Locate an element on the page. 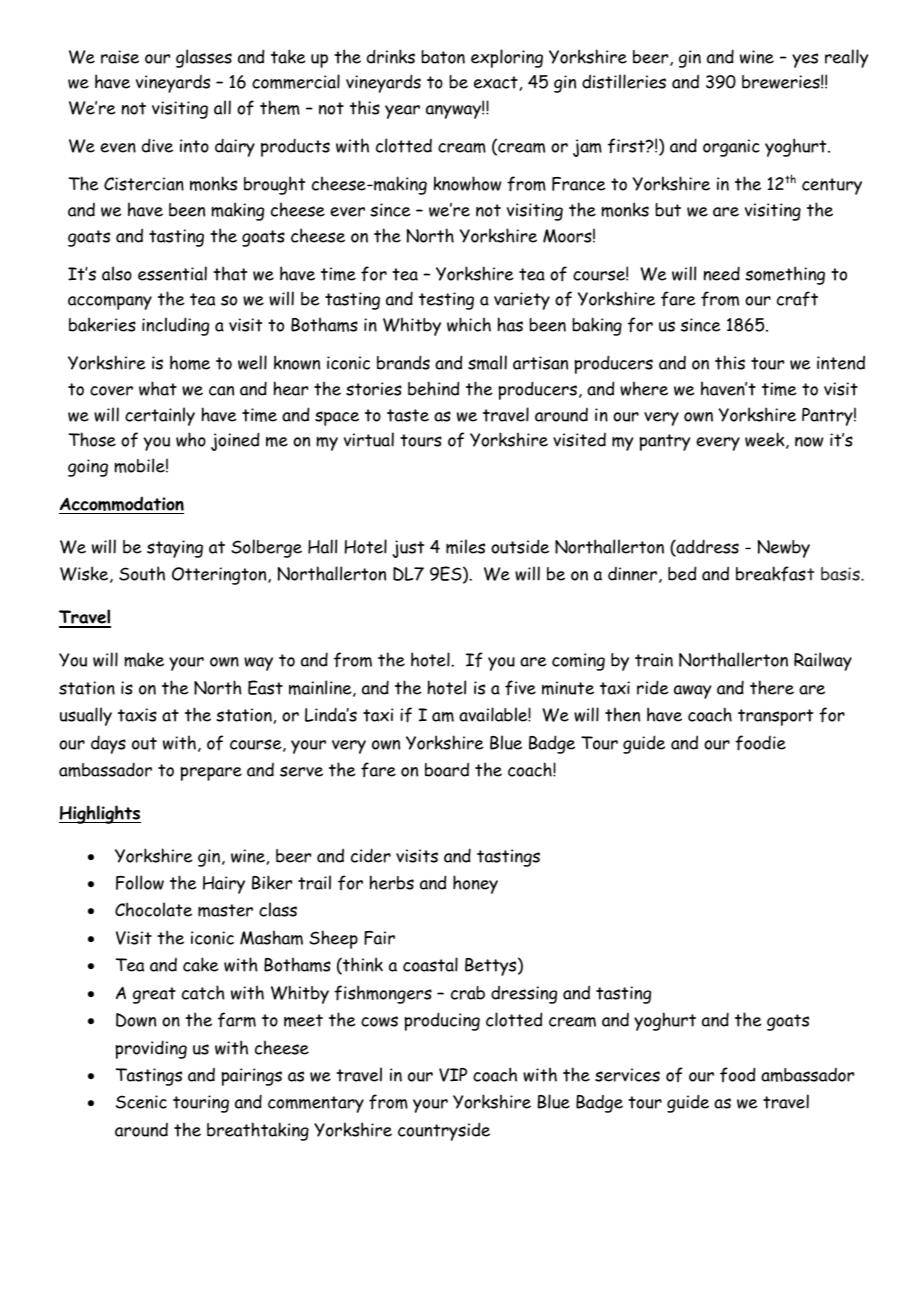 Image resolution: width=924 pixels, height=1308 pixels. exact is located at coordinates (496, 82).
